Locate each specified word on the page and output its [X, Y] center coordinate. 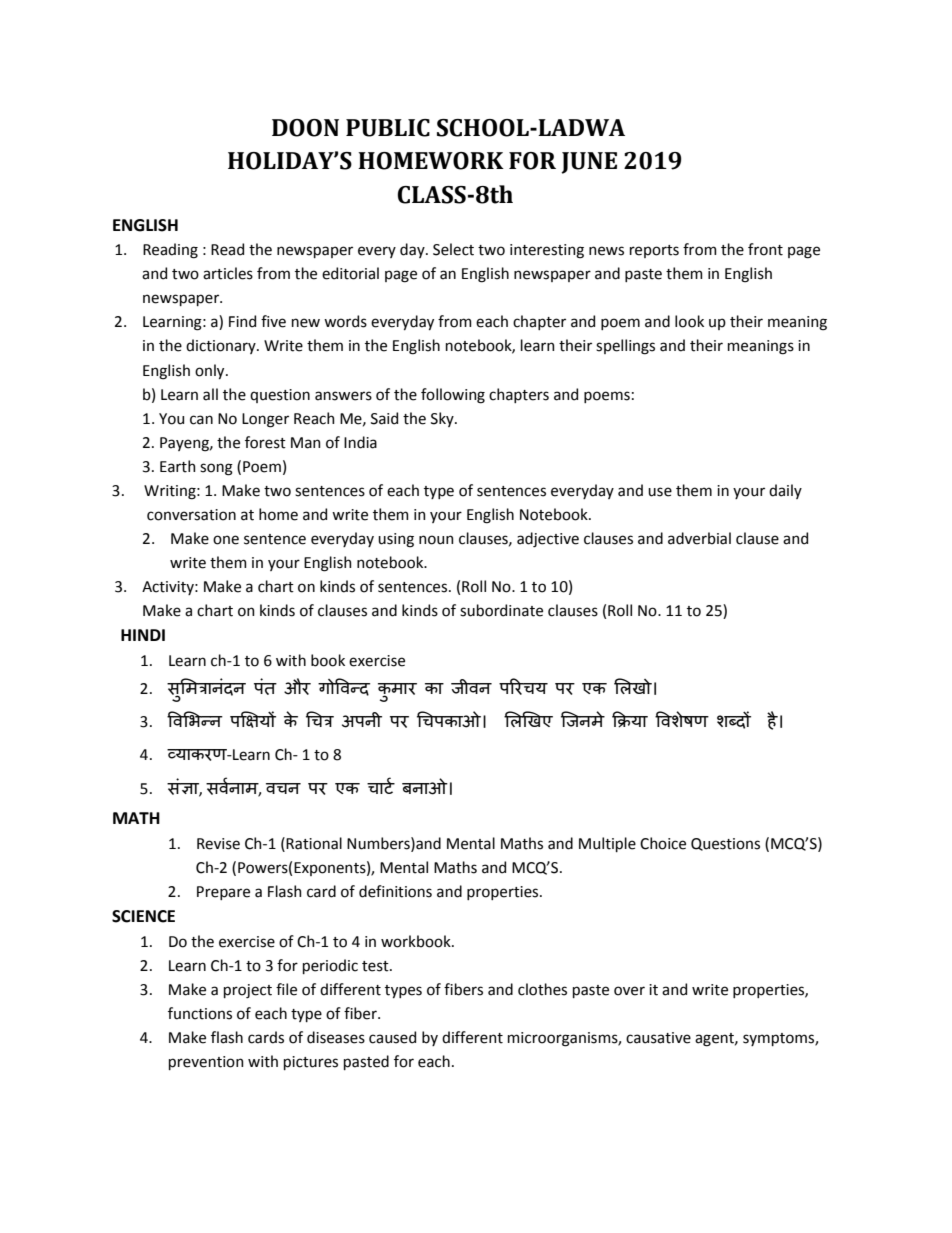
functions [200, 1013]
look [689, 321]
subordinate [501, 610]
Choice [663, 843]
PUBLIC [388, 128]
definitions [395, 891]
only [211, 371]
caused [392, 1037]
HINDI [143, 635]
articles [228, 273]
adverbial [699, 538]
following [453, 396]
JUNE [589, 163]
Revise [218, 844]
